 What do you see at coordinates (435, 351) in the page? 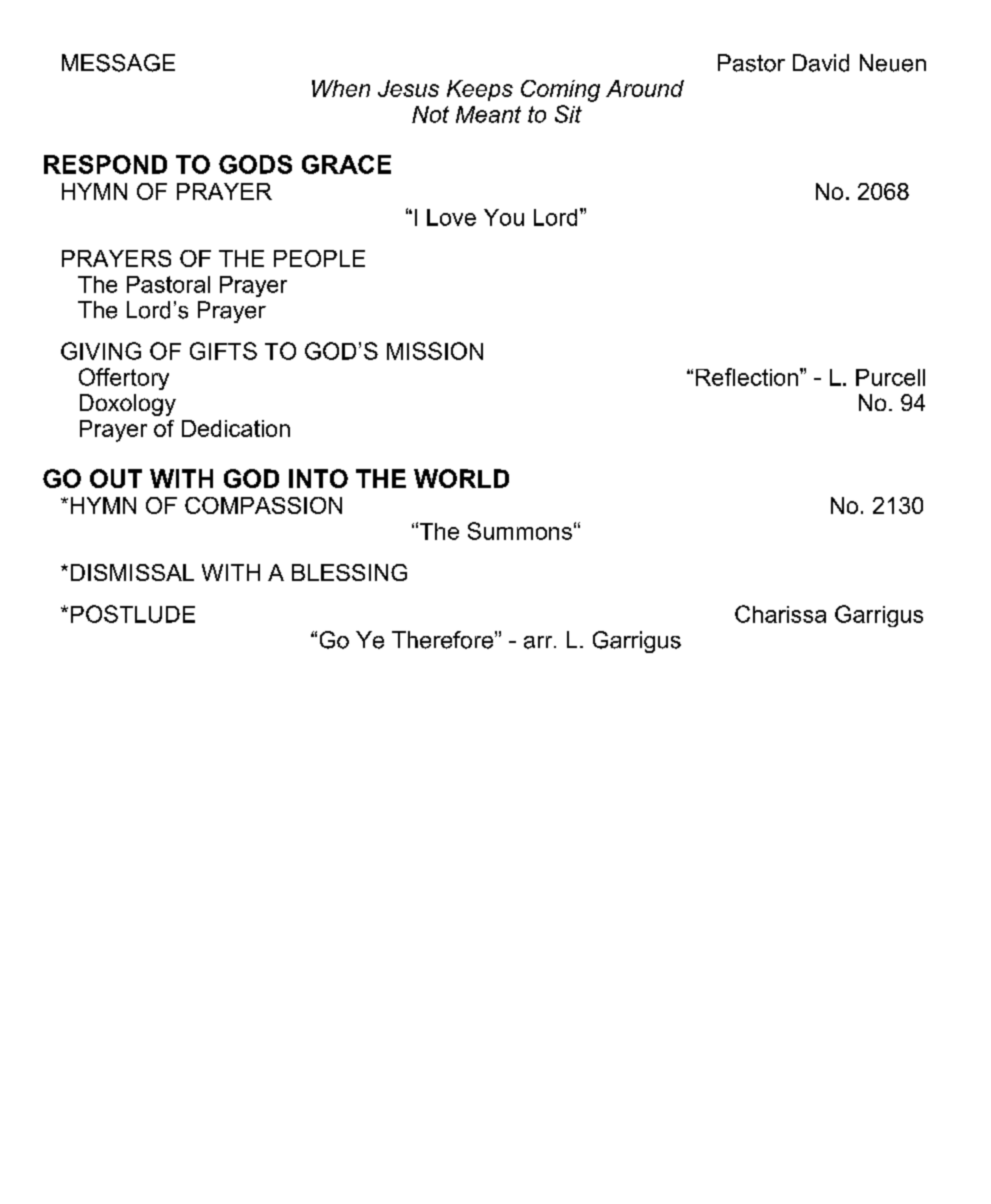
I see `MISSION` at bounding box center [435, 351].
